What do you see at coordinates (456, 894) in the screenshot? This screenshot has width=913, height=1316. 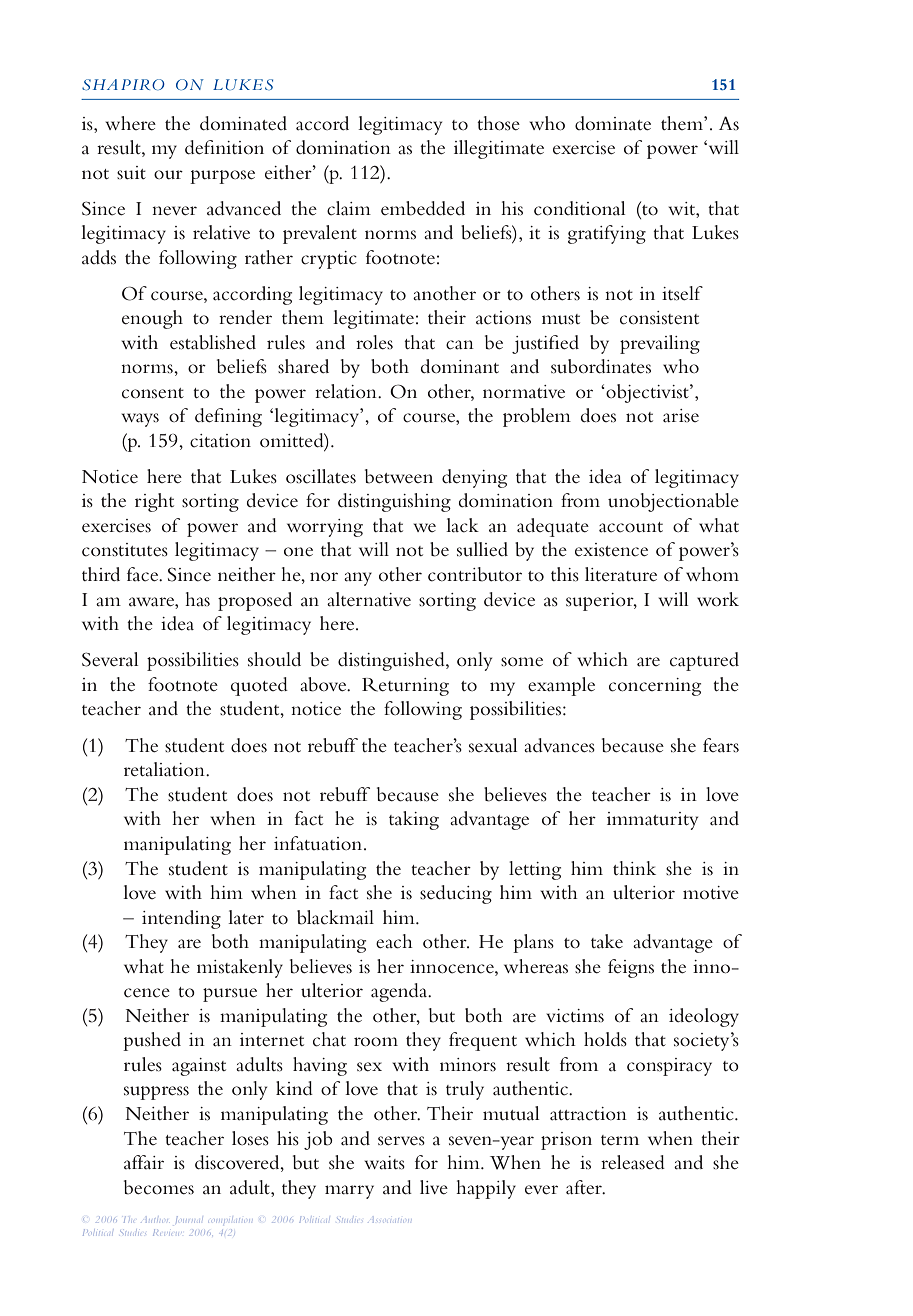 I see `seducing` at bounding box center [456, 894].
